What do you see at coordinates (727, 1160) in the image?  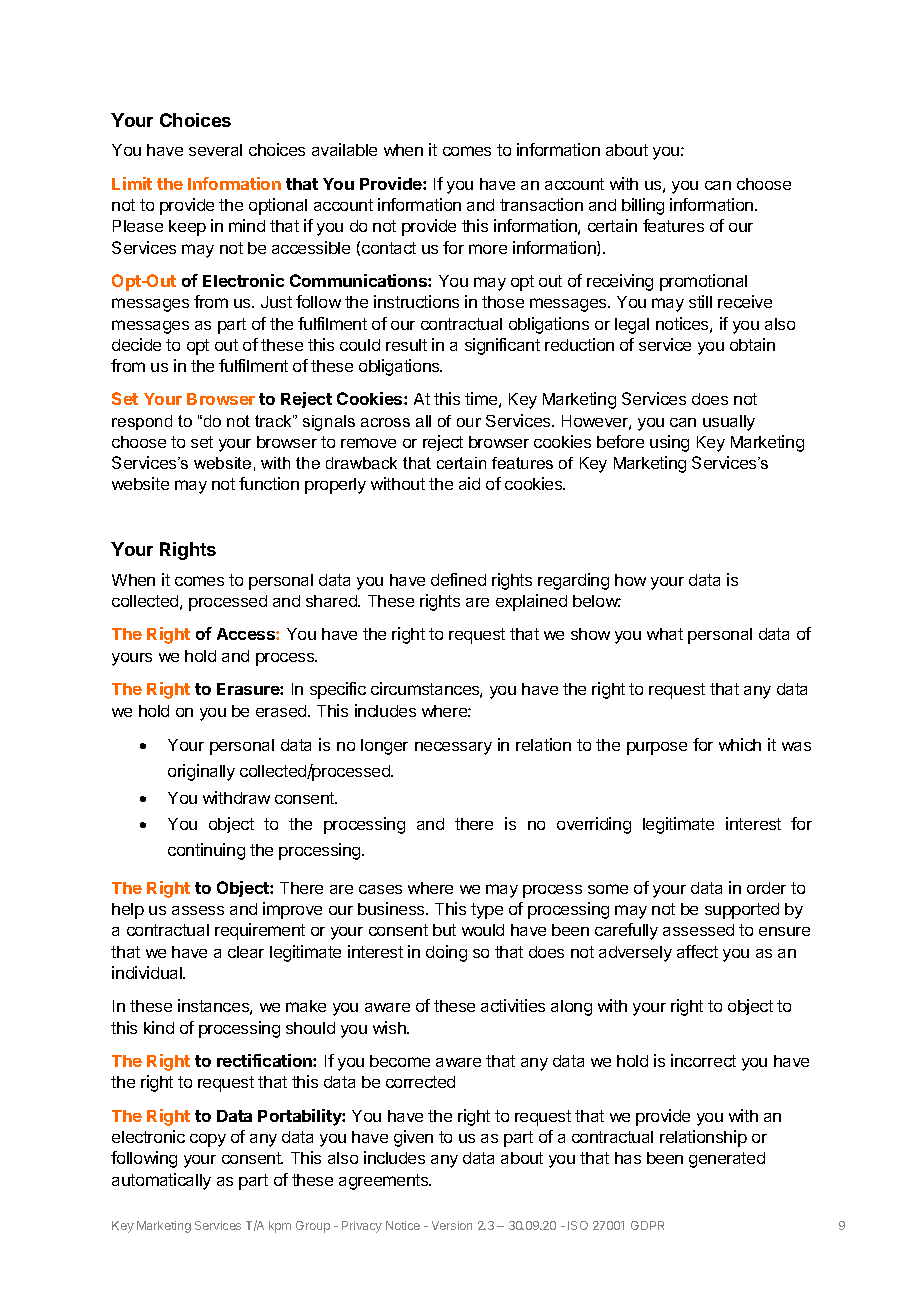 I see `generated` at bounding box center [727, 1160].
